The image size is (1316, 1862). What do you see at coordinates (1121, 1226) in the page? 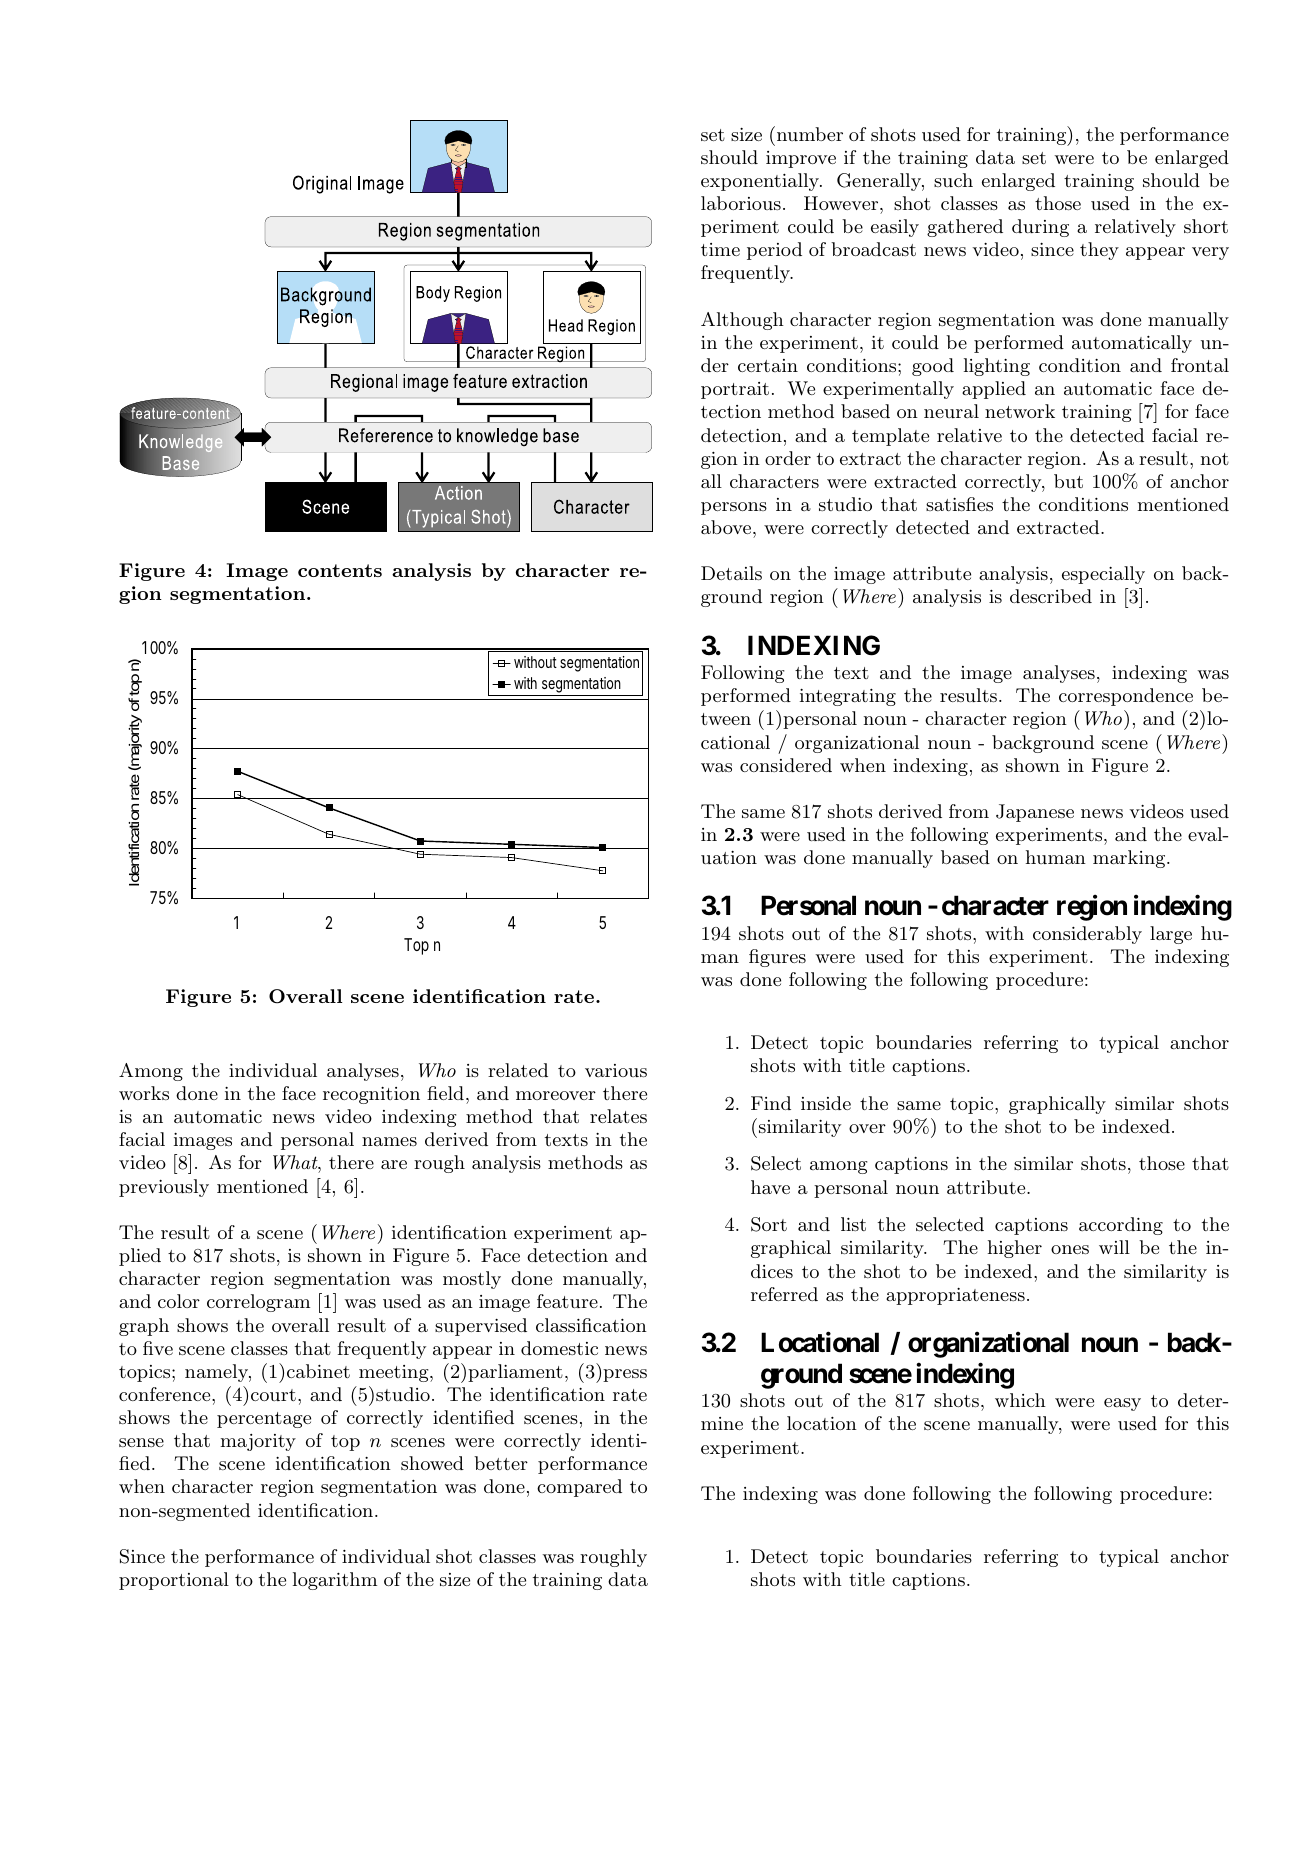
I see `according` at bounding box center [1121, 1226].
